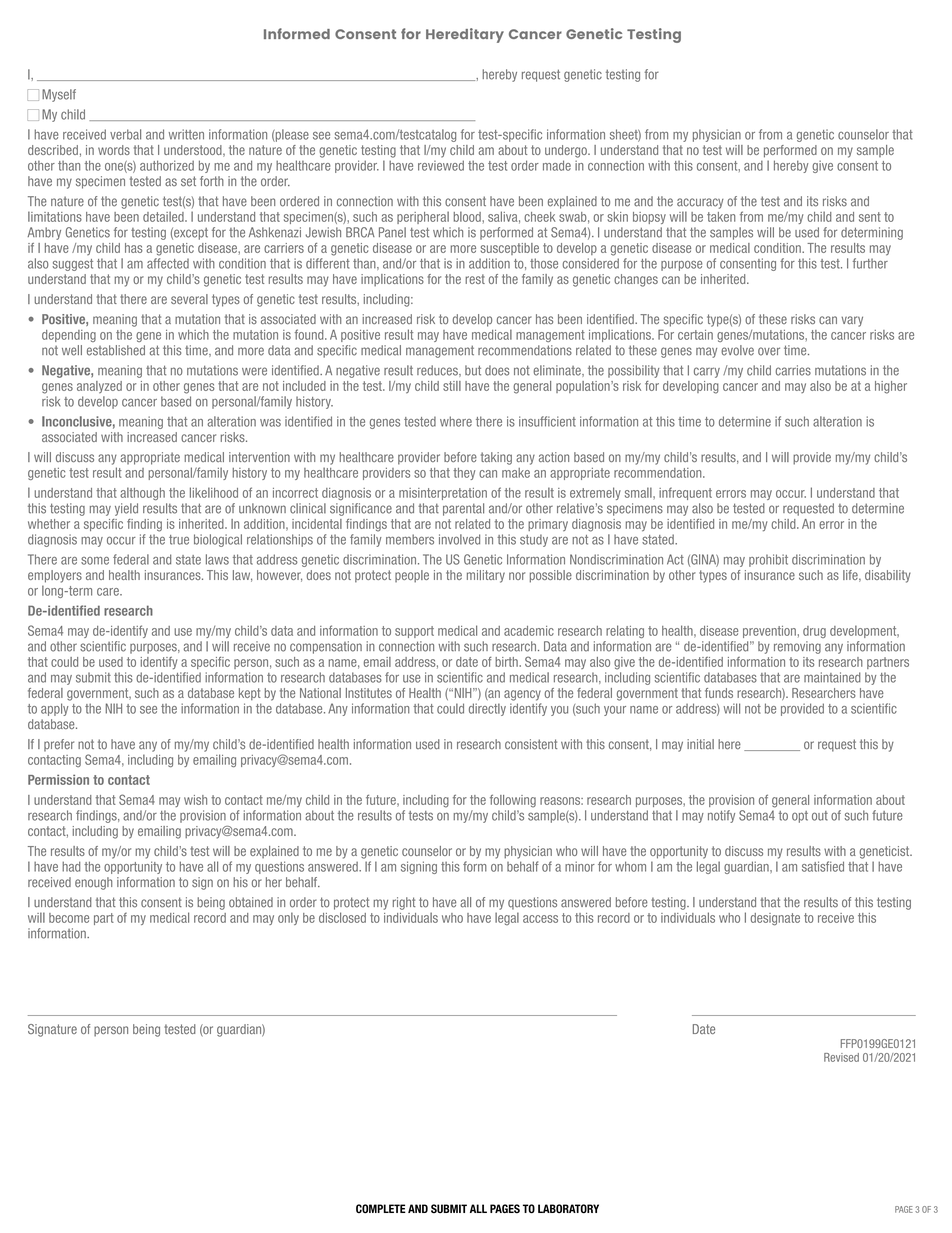 Image resolution: width=952 pixels, height=1233 pixels. What do you see at coordinates (700, 203) in the screenshot?
I see `accuracy` at bounding box center [700, 203].
